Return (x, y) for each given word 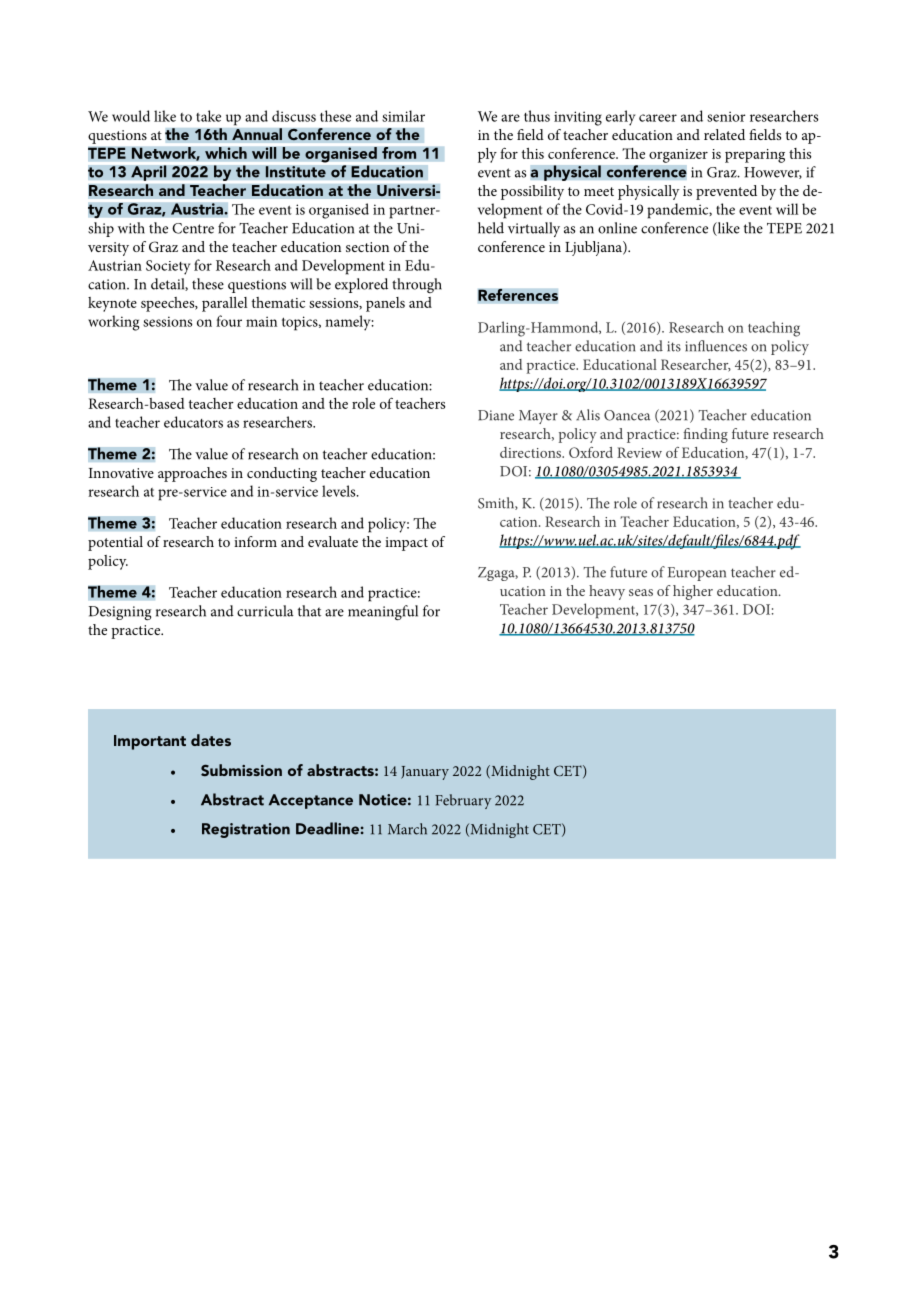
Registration (246, 830)
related (724, 134)
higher (693, 592)
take (208, 116)
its (674, 346)
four (229, 321)
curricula (265, 611)
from (399, 153)
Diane (496, 415)
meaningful (383, 613)
